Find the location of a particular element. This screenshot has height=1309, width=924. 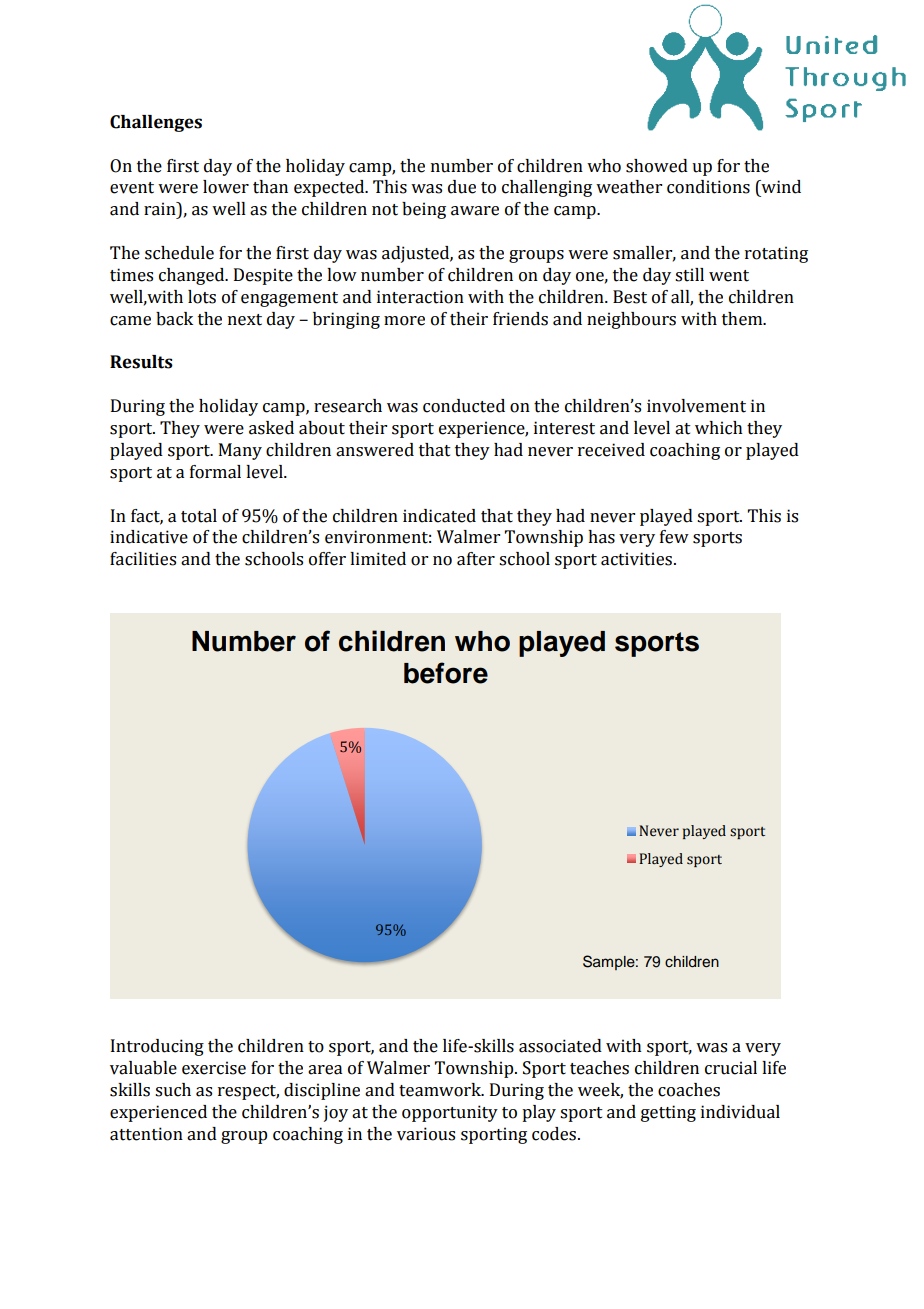

such is located at coordinates (173, 1090).
